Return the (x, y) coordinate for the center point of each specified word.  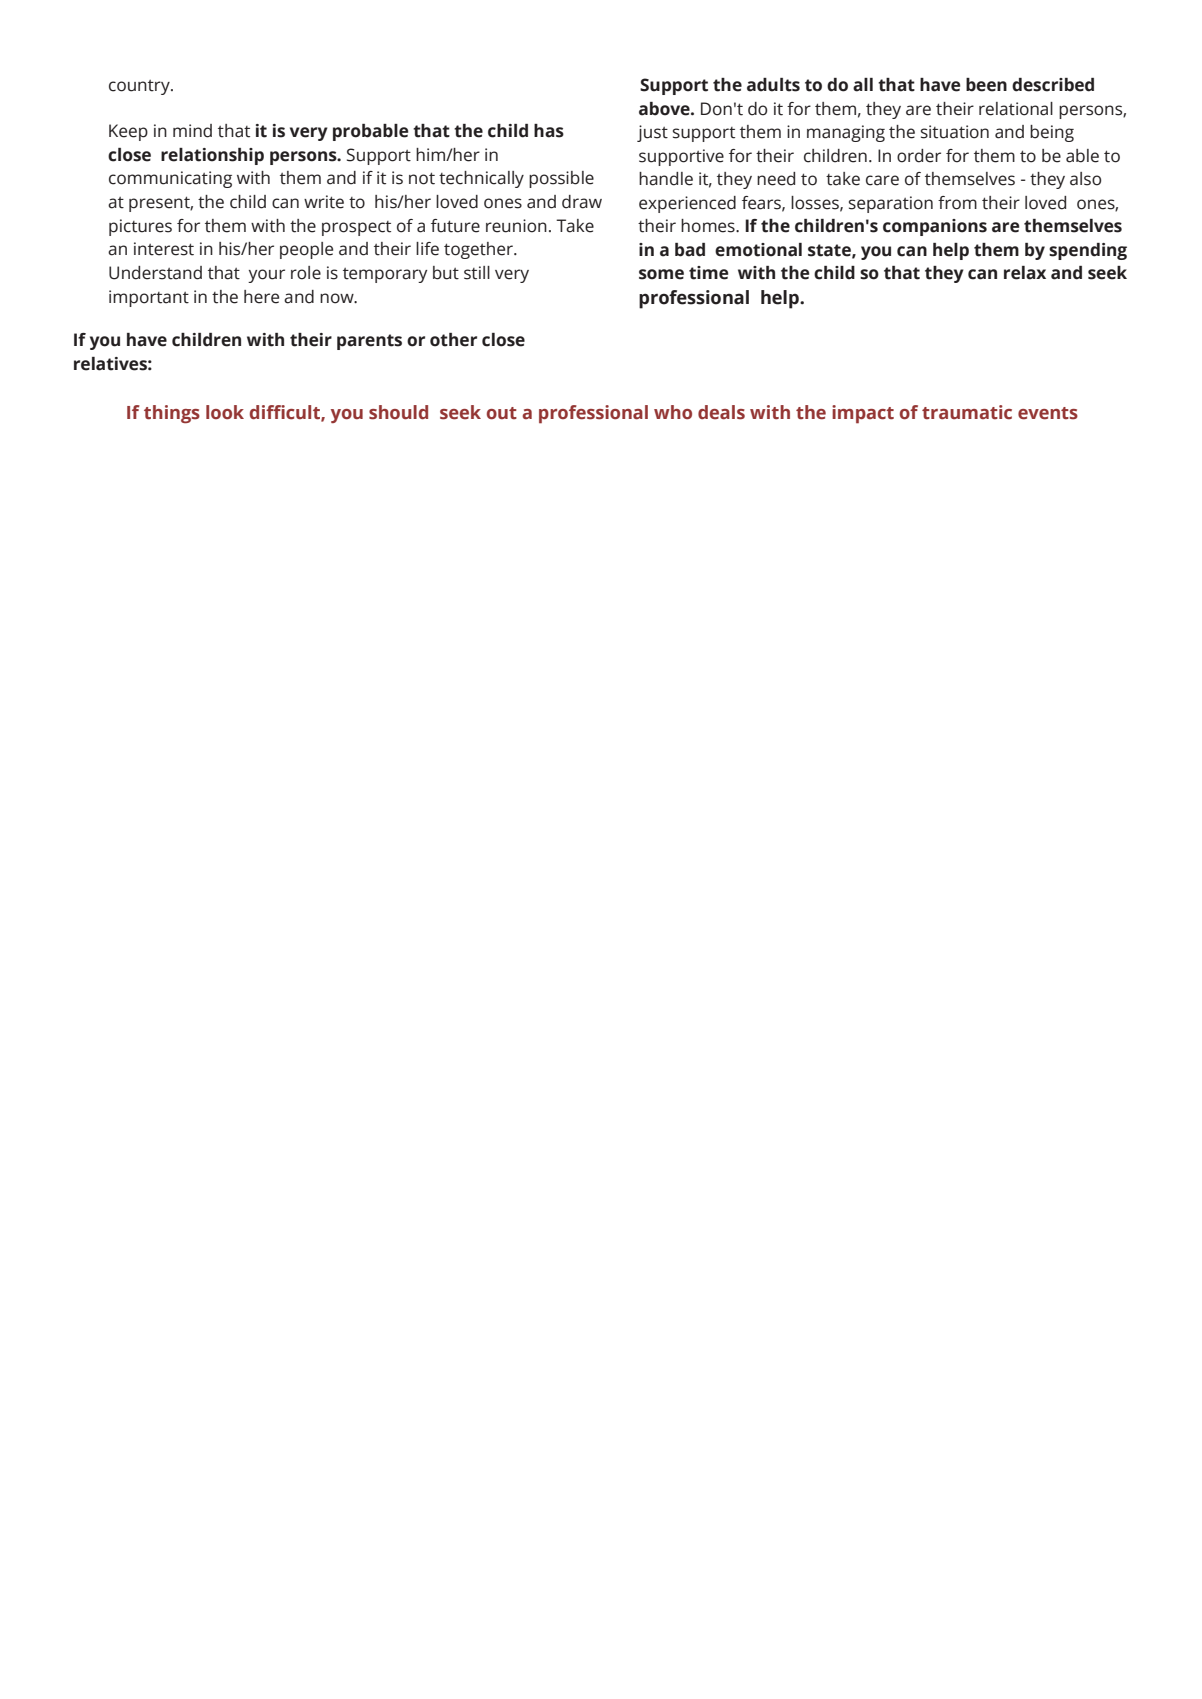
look (225, 412)
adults (773, 85)
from (957, 203)
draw (582, 202)
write (324, 202)
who (673, 412)
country (140, 87)
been (986, 85)
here (261, 297)
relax (1025, 273)
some (661, 274)
